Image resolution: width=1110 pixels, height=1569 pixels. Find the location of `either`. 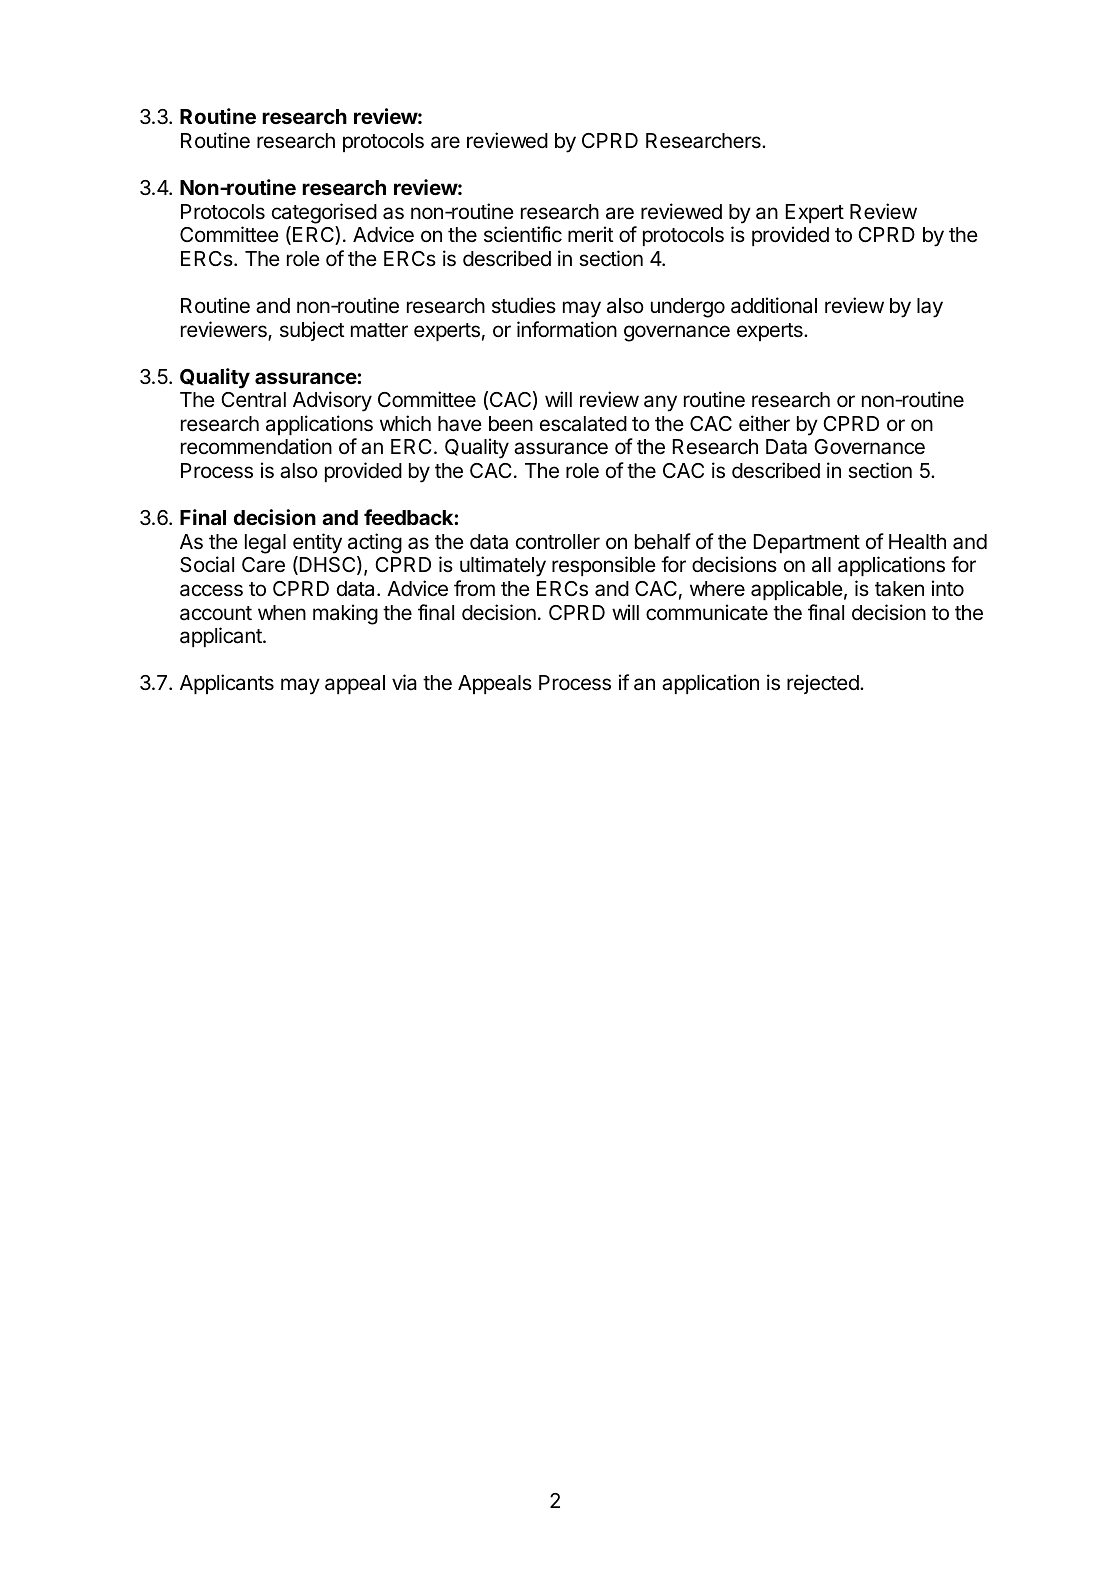

either is located at coordinates (764, 423).
